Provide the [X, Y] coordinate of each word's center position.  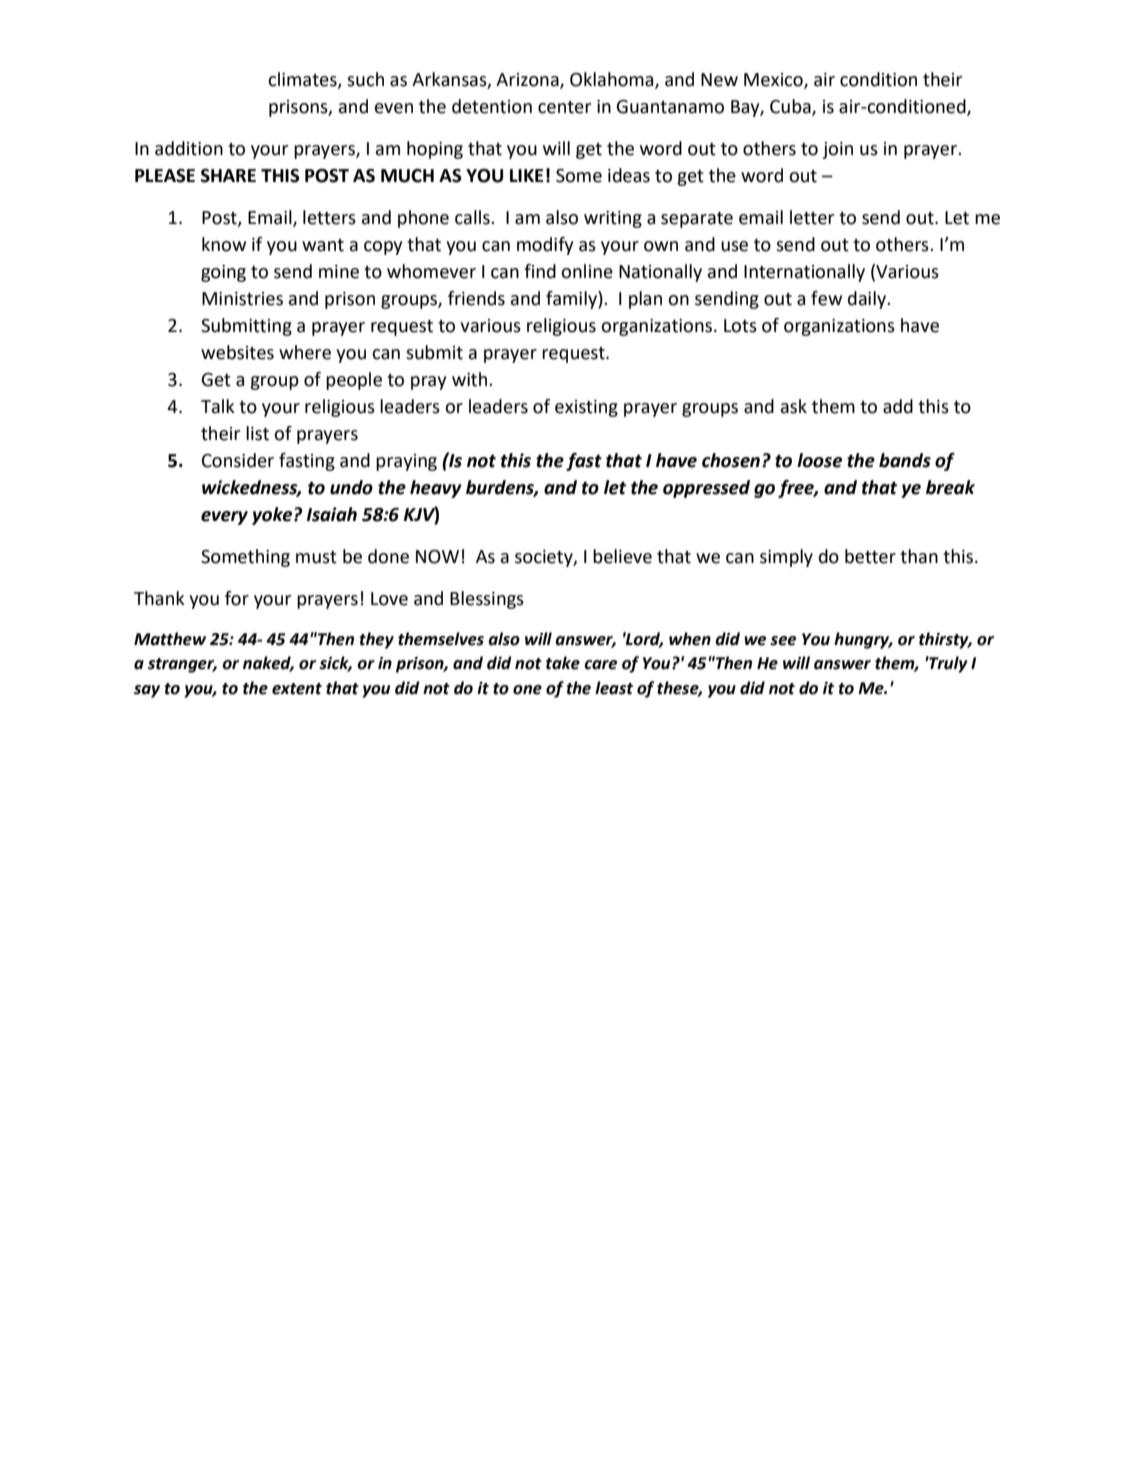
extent [297, 689]
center [564, 107]
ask [794, 406]
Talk [218, 406]
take [563, 663]
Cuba [791, 107]
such [365, 79]
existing [586, 408]
